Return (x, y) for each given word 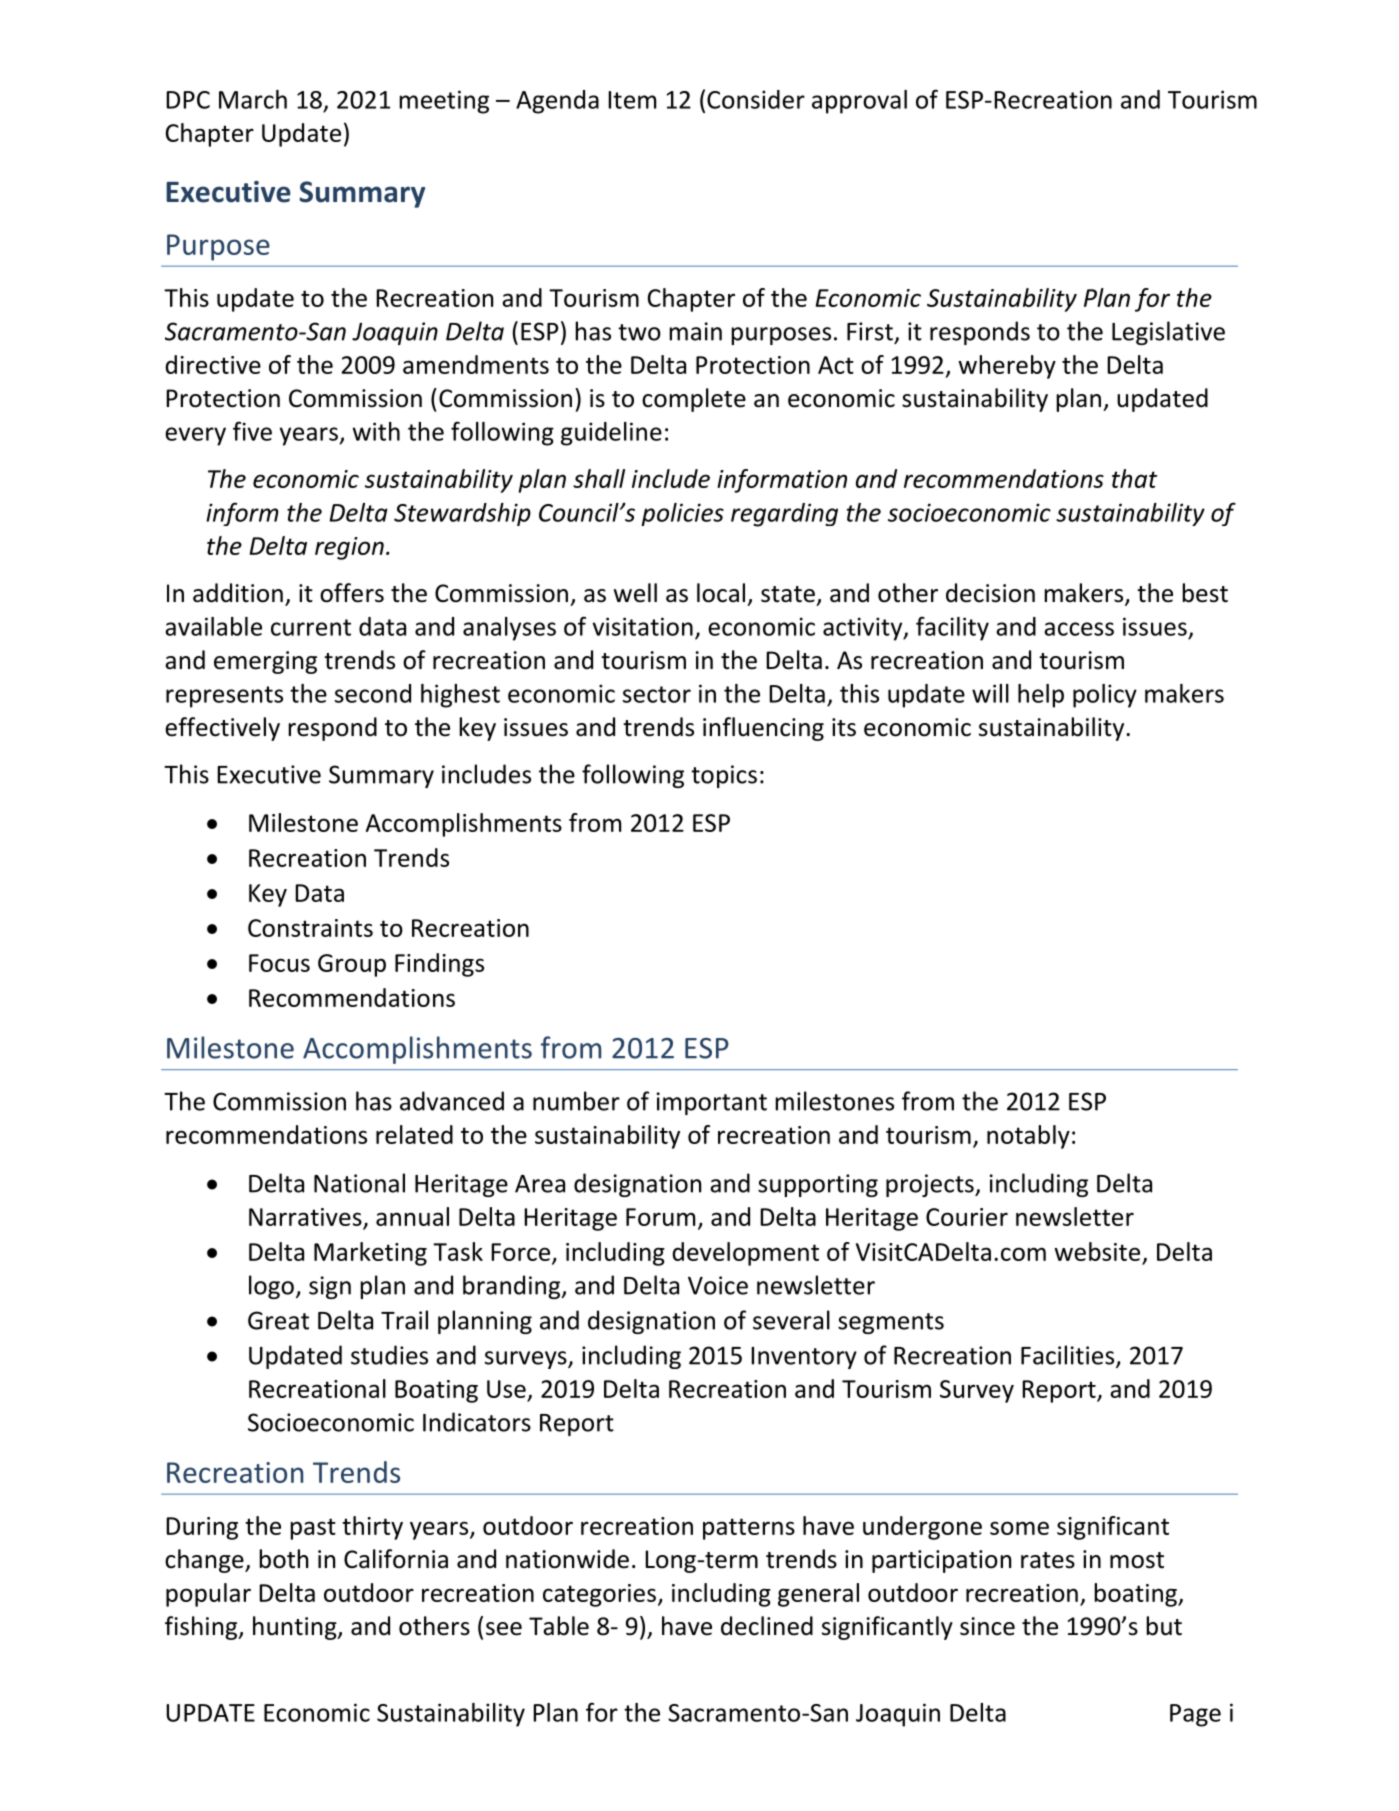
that (1135, 478)
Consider (756, 99)
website (1097, 1251)
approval (859, 102)
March (253, 99)
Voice (718, 1285)
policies (682, 514)
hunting (296, 1628)
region (349, 548)
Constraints (310, 928)
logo (271, 1287)
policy (1105, 696)
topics (724, 776)
